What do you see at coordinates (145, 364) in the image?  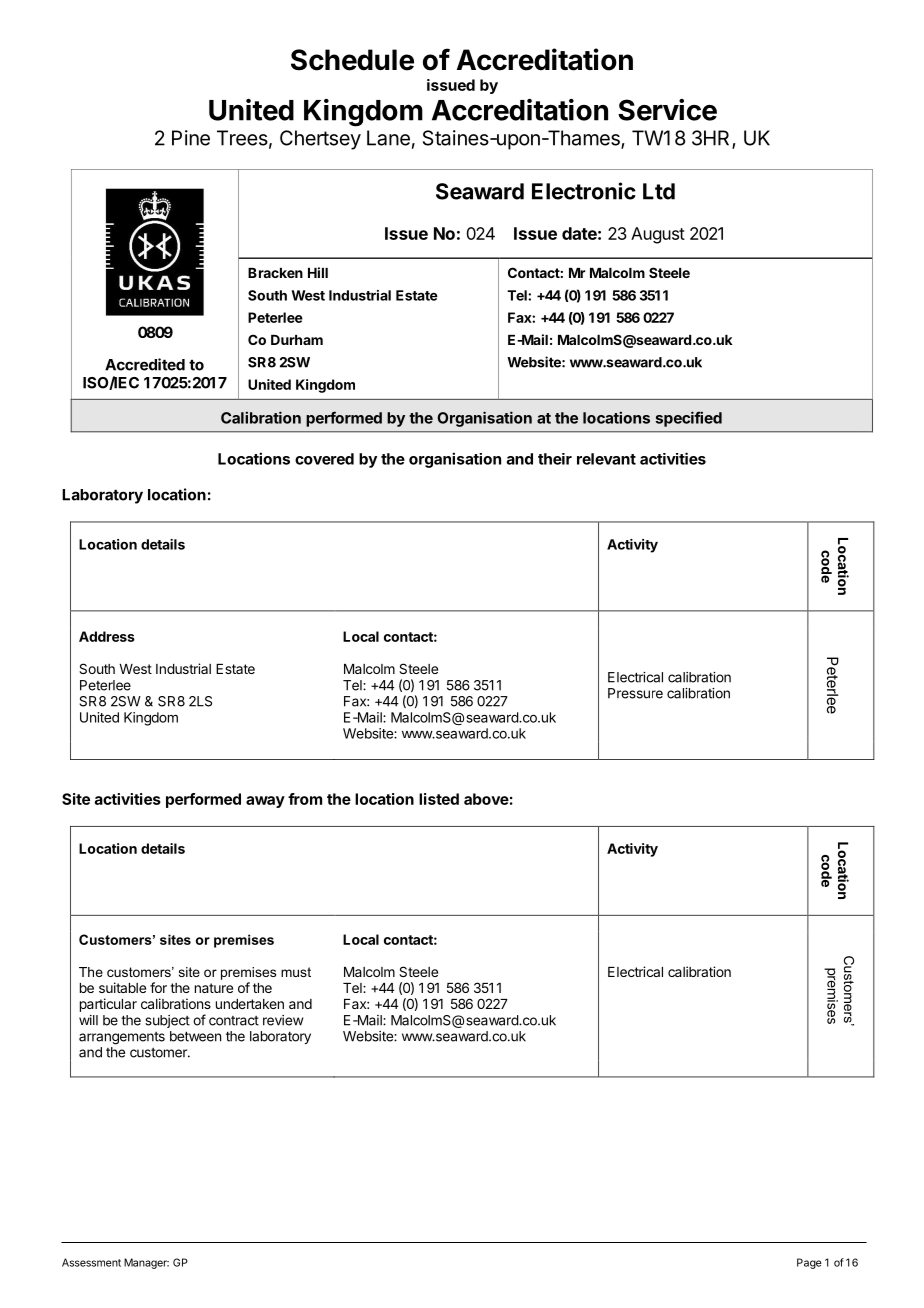 I see `Accredited` at bounding box center [145, 364].
